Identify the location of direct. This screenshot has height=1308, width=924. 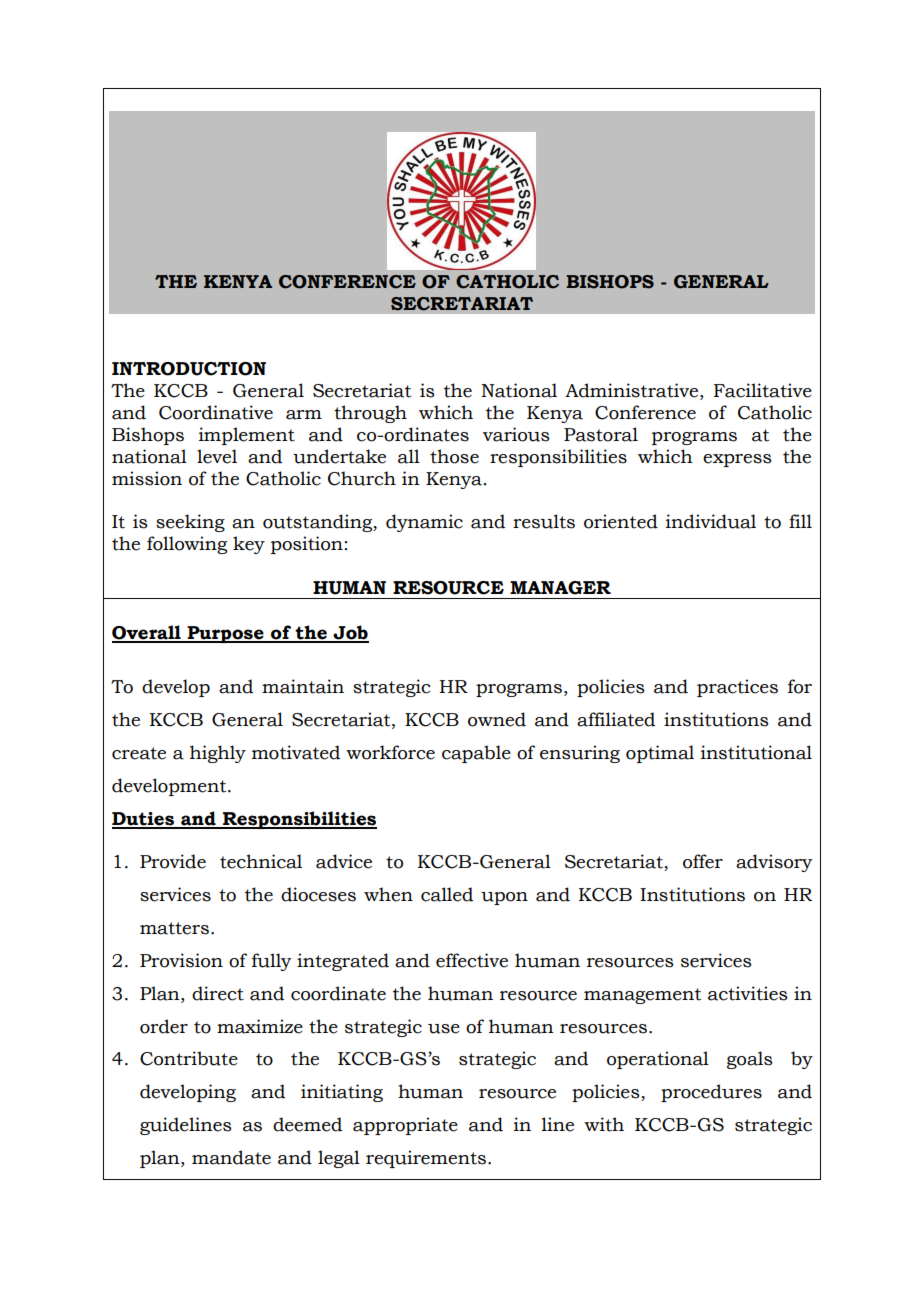
(218, 993).
